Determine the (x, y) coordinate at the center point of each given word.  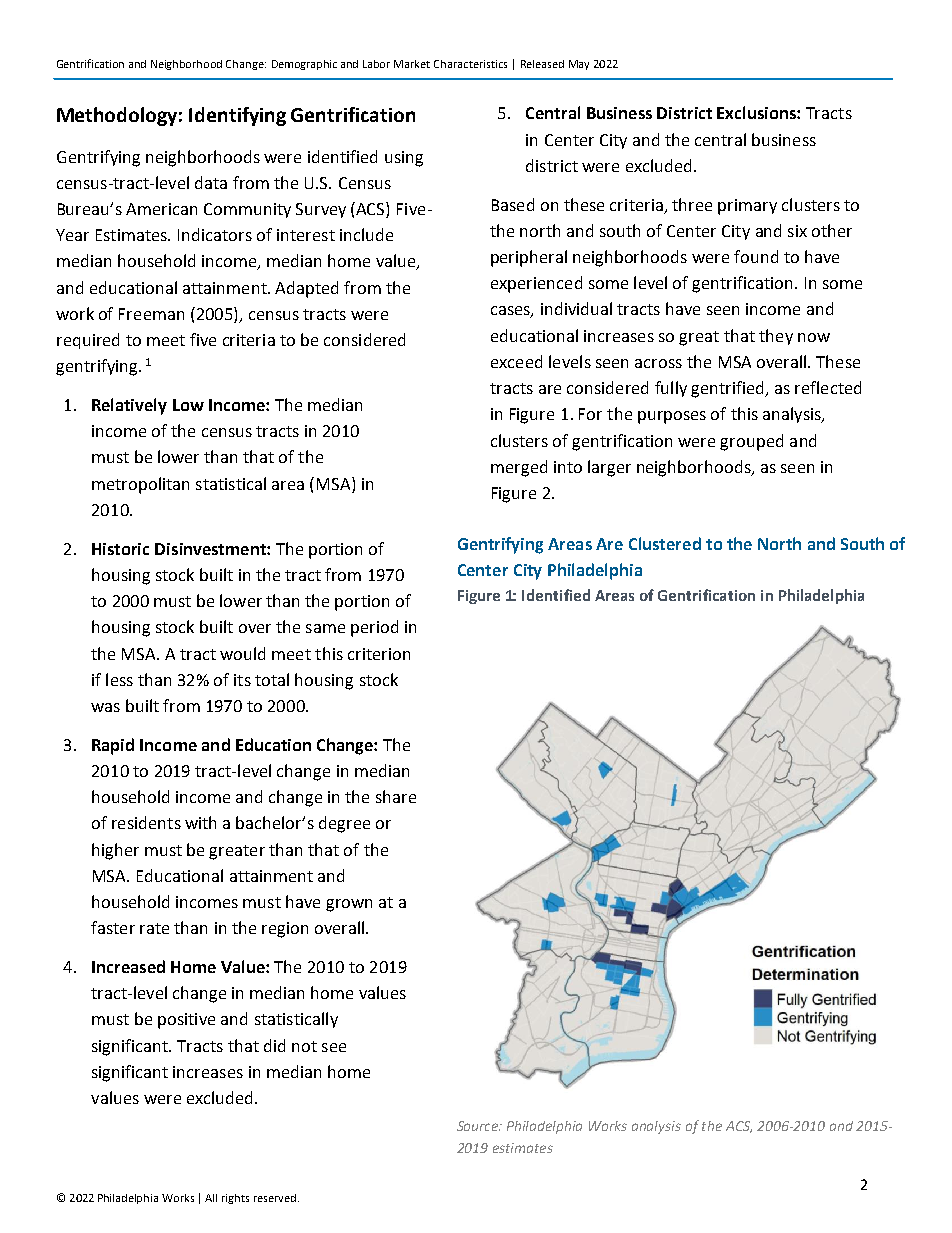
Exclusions (757, 112)
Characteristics (470, 64)
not (304, 1046)
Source (479, 1126)
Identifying (237, 116)
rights (235, 1199)
